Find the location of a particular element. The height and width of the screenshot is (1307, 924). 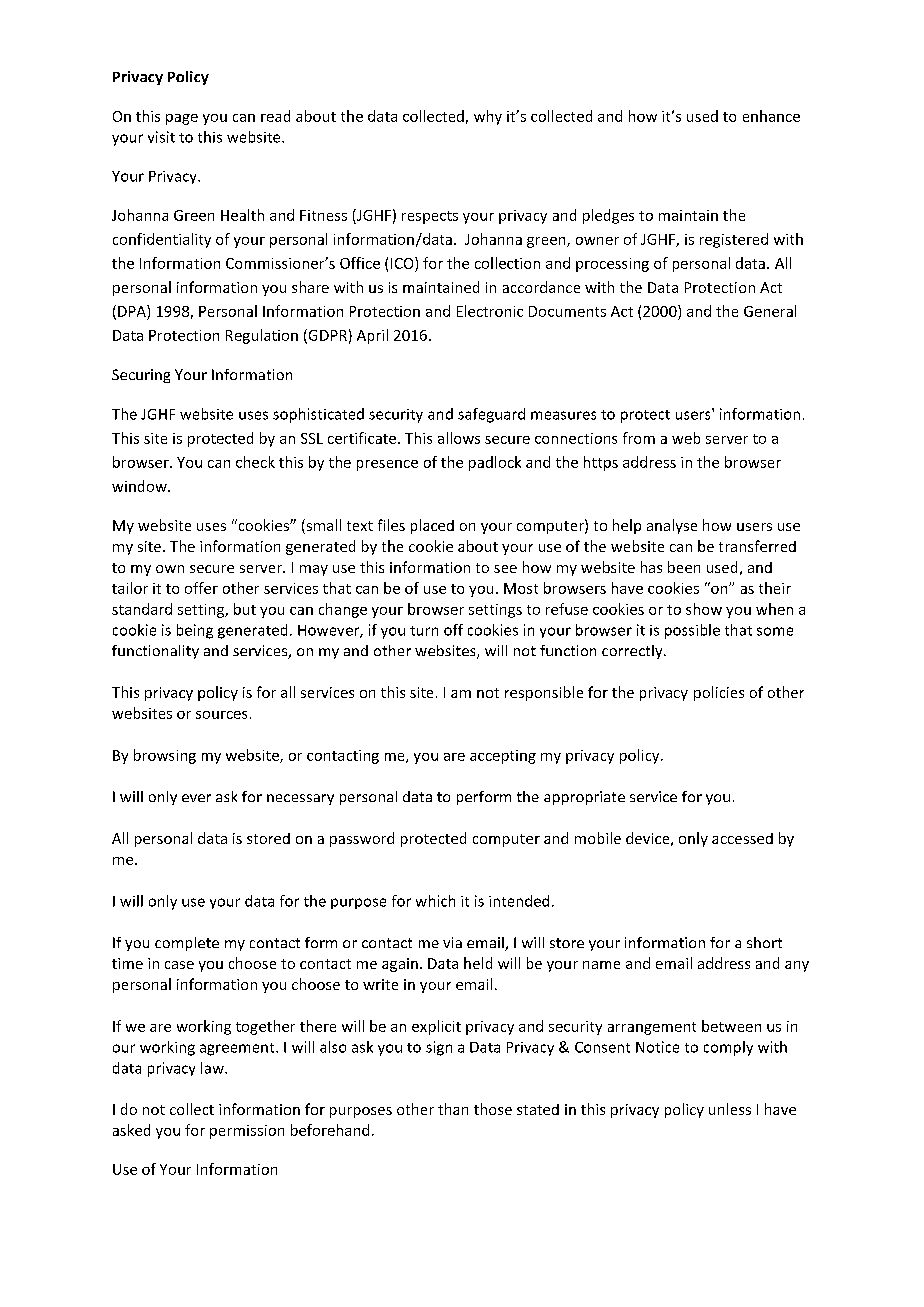

browsing is located at coordinates (165, 756).
